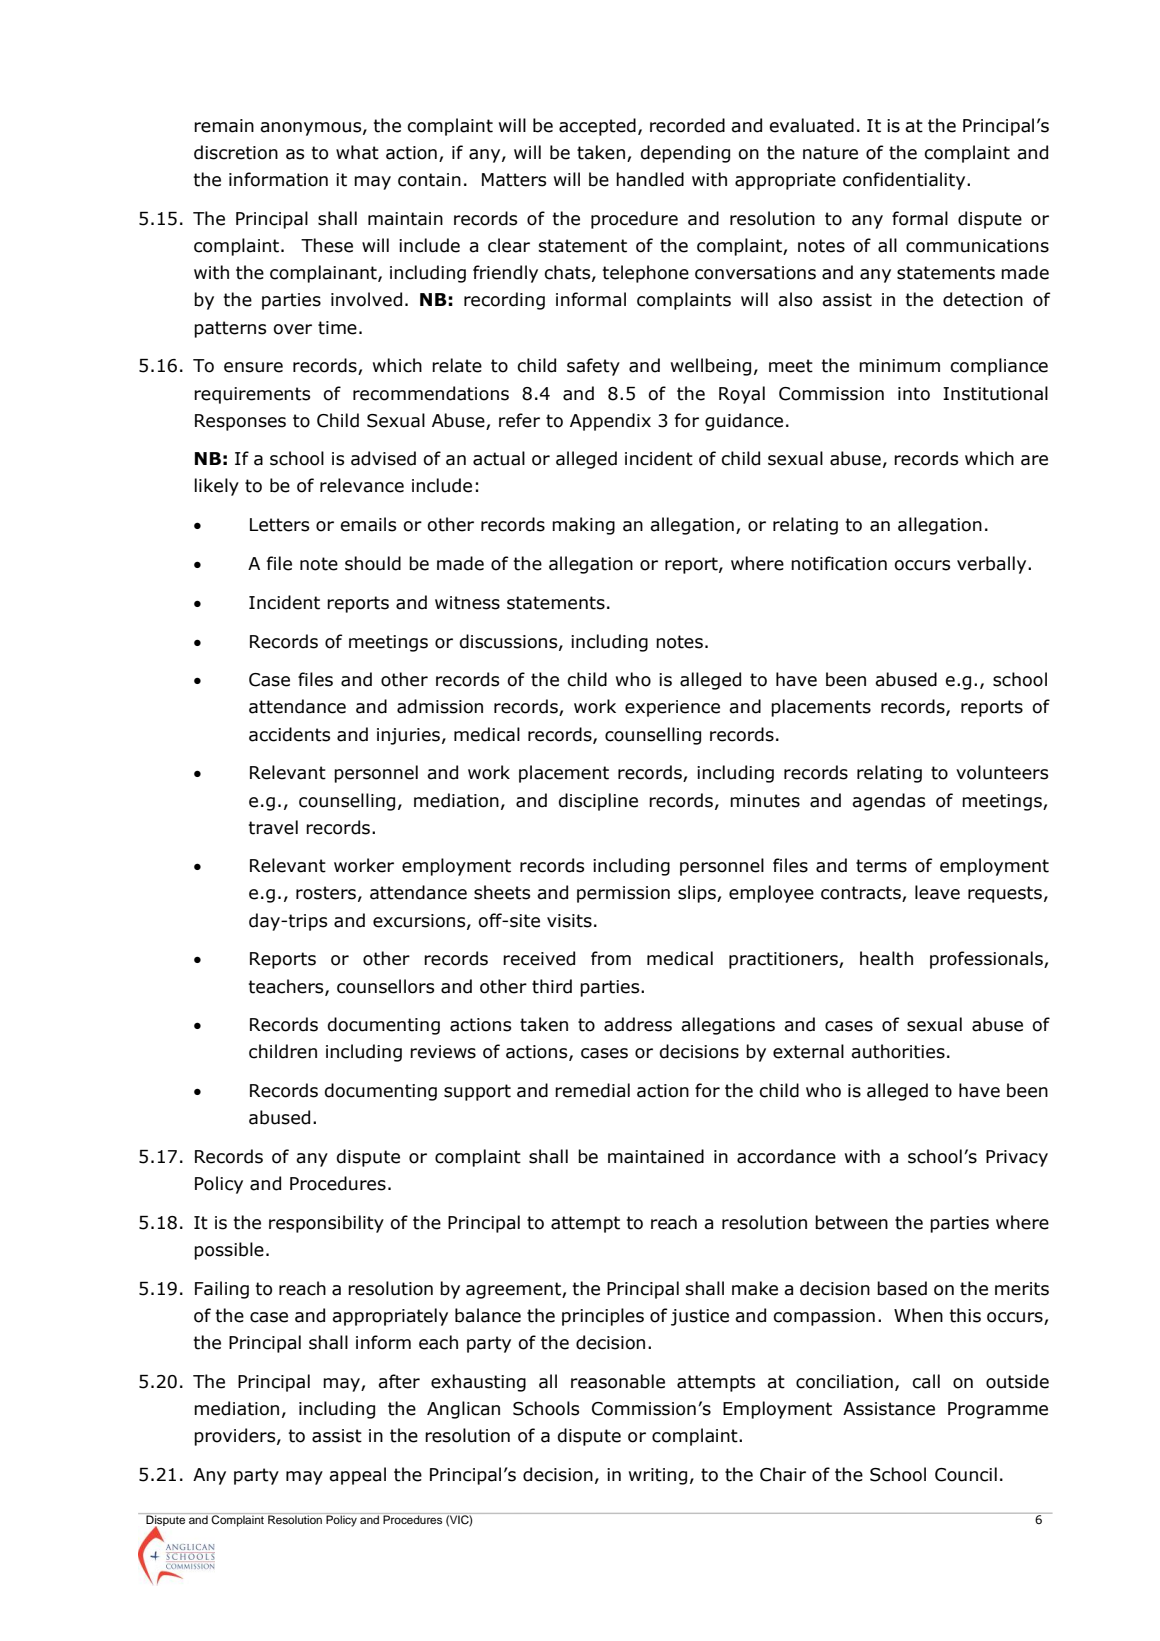  I want to click on making, so click(583, 526).
